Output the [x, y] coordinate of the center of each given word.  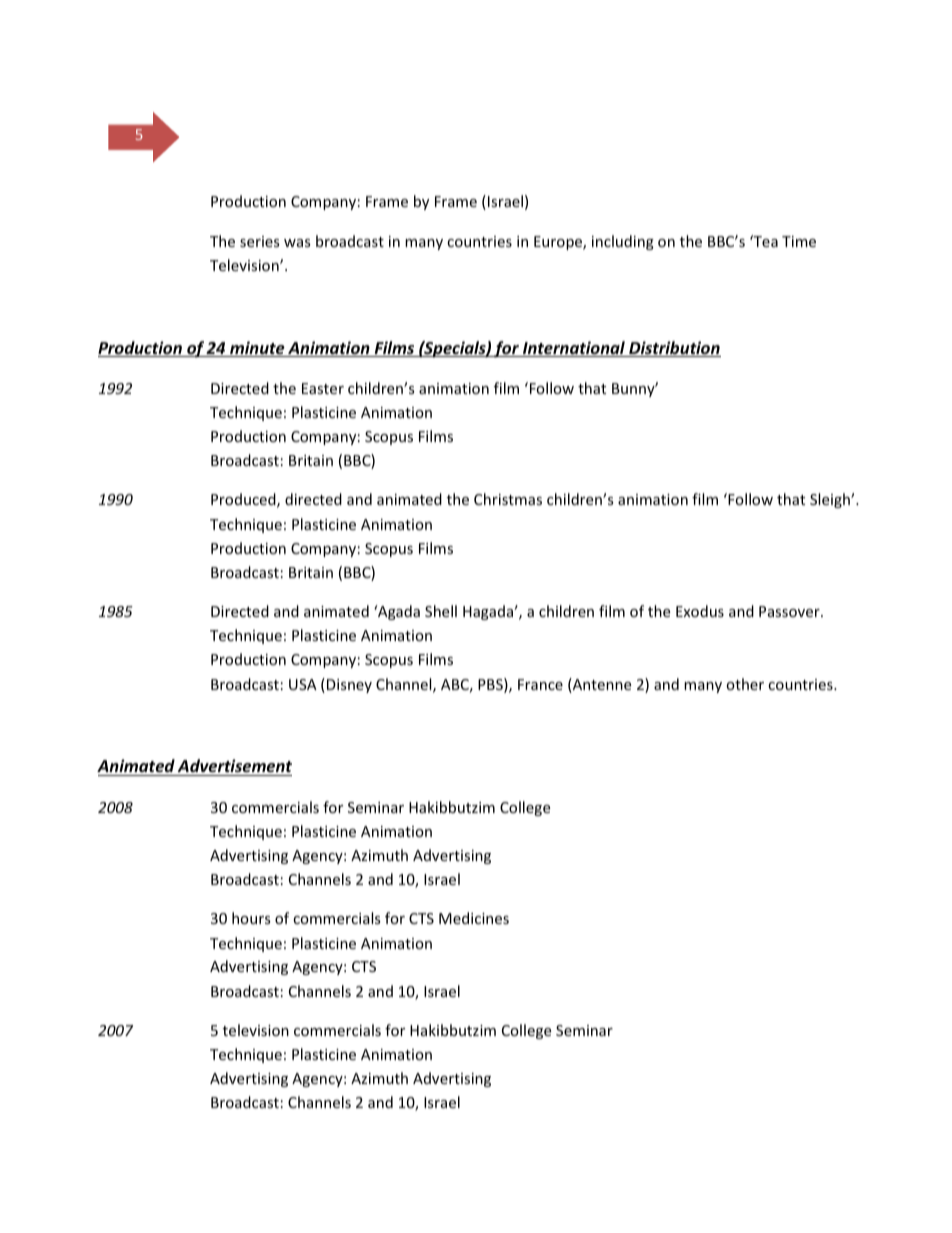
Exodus [700, 611]
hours [251, 918]
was [297, 243]
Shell [441, 611]
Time [799, 241]
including [623, 242]
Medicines [474, 918]
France [540, 684]
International [574, 349]
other [745, 684]
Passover [790, 611]
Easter [323, 388]
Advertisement [234, 767]
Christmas [508, 499]
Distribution [674, 349]
